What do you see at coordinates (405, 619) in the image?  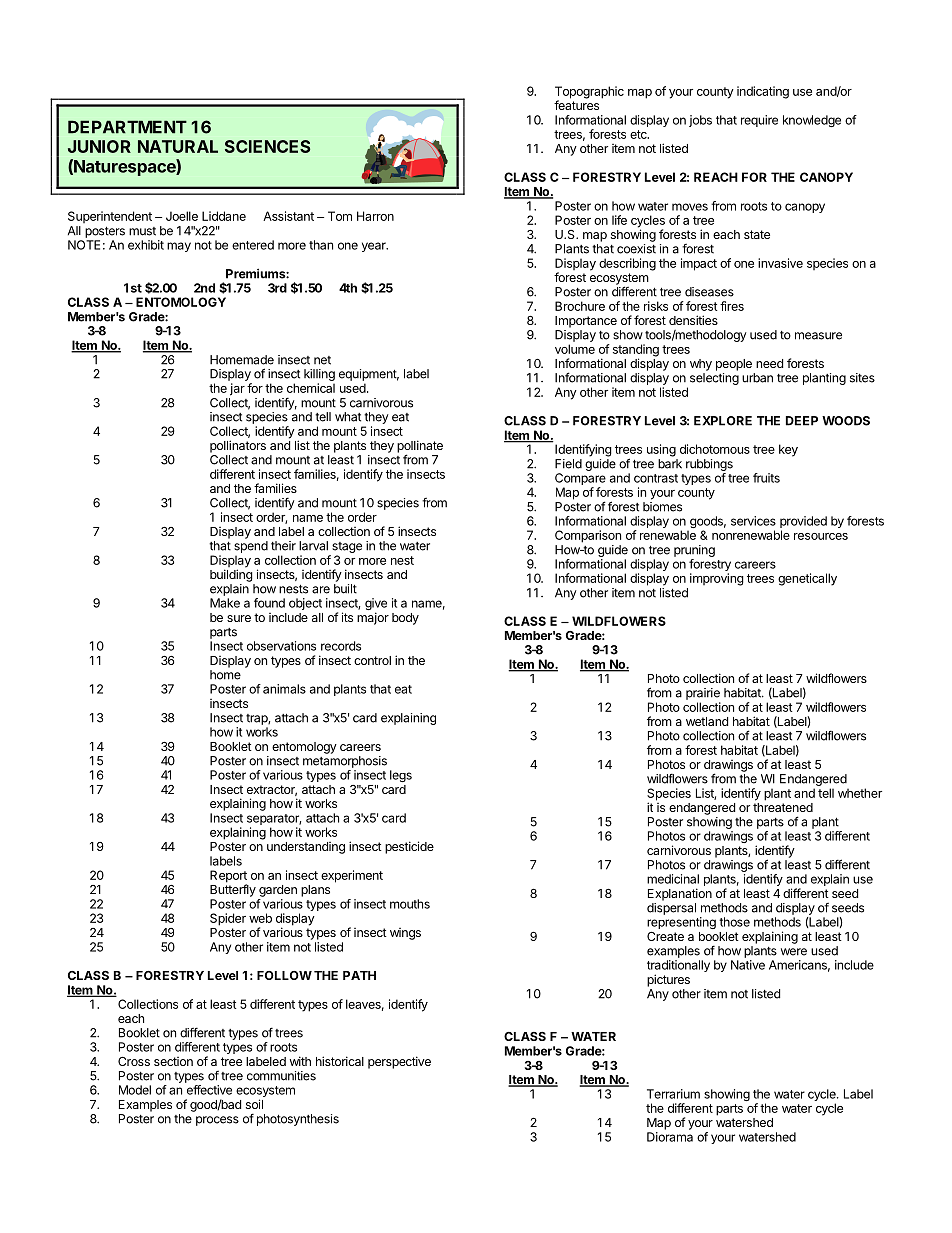 I see `body` at bounding box center [405, 619].
